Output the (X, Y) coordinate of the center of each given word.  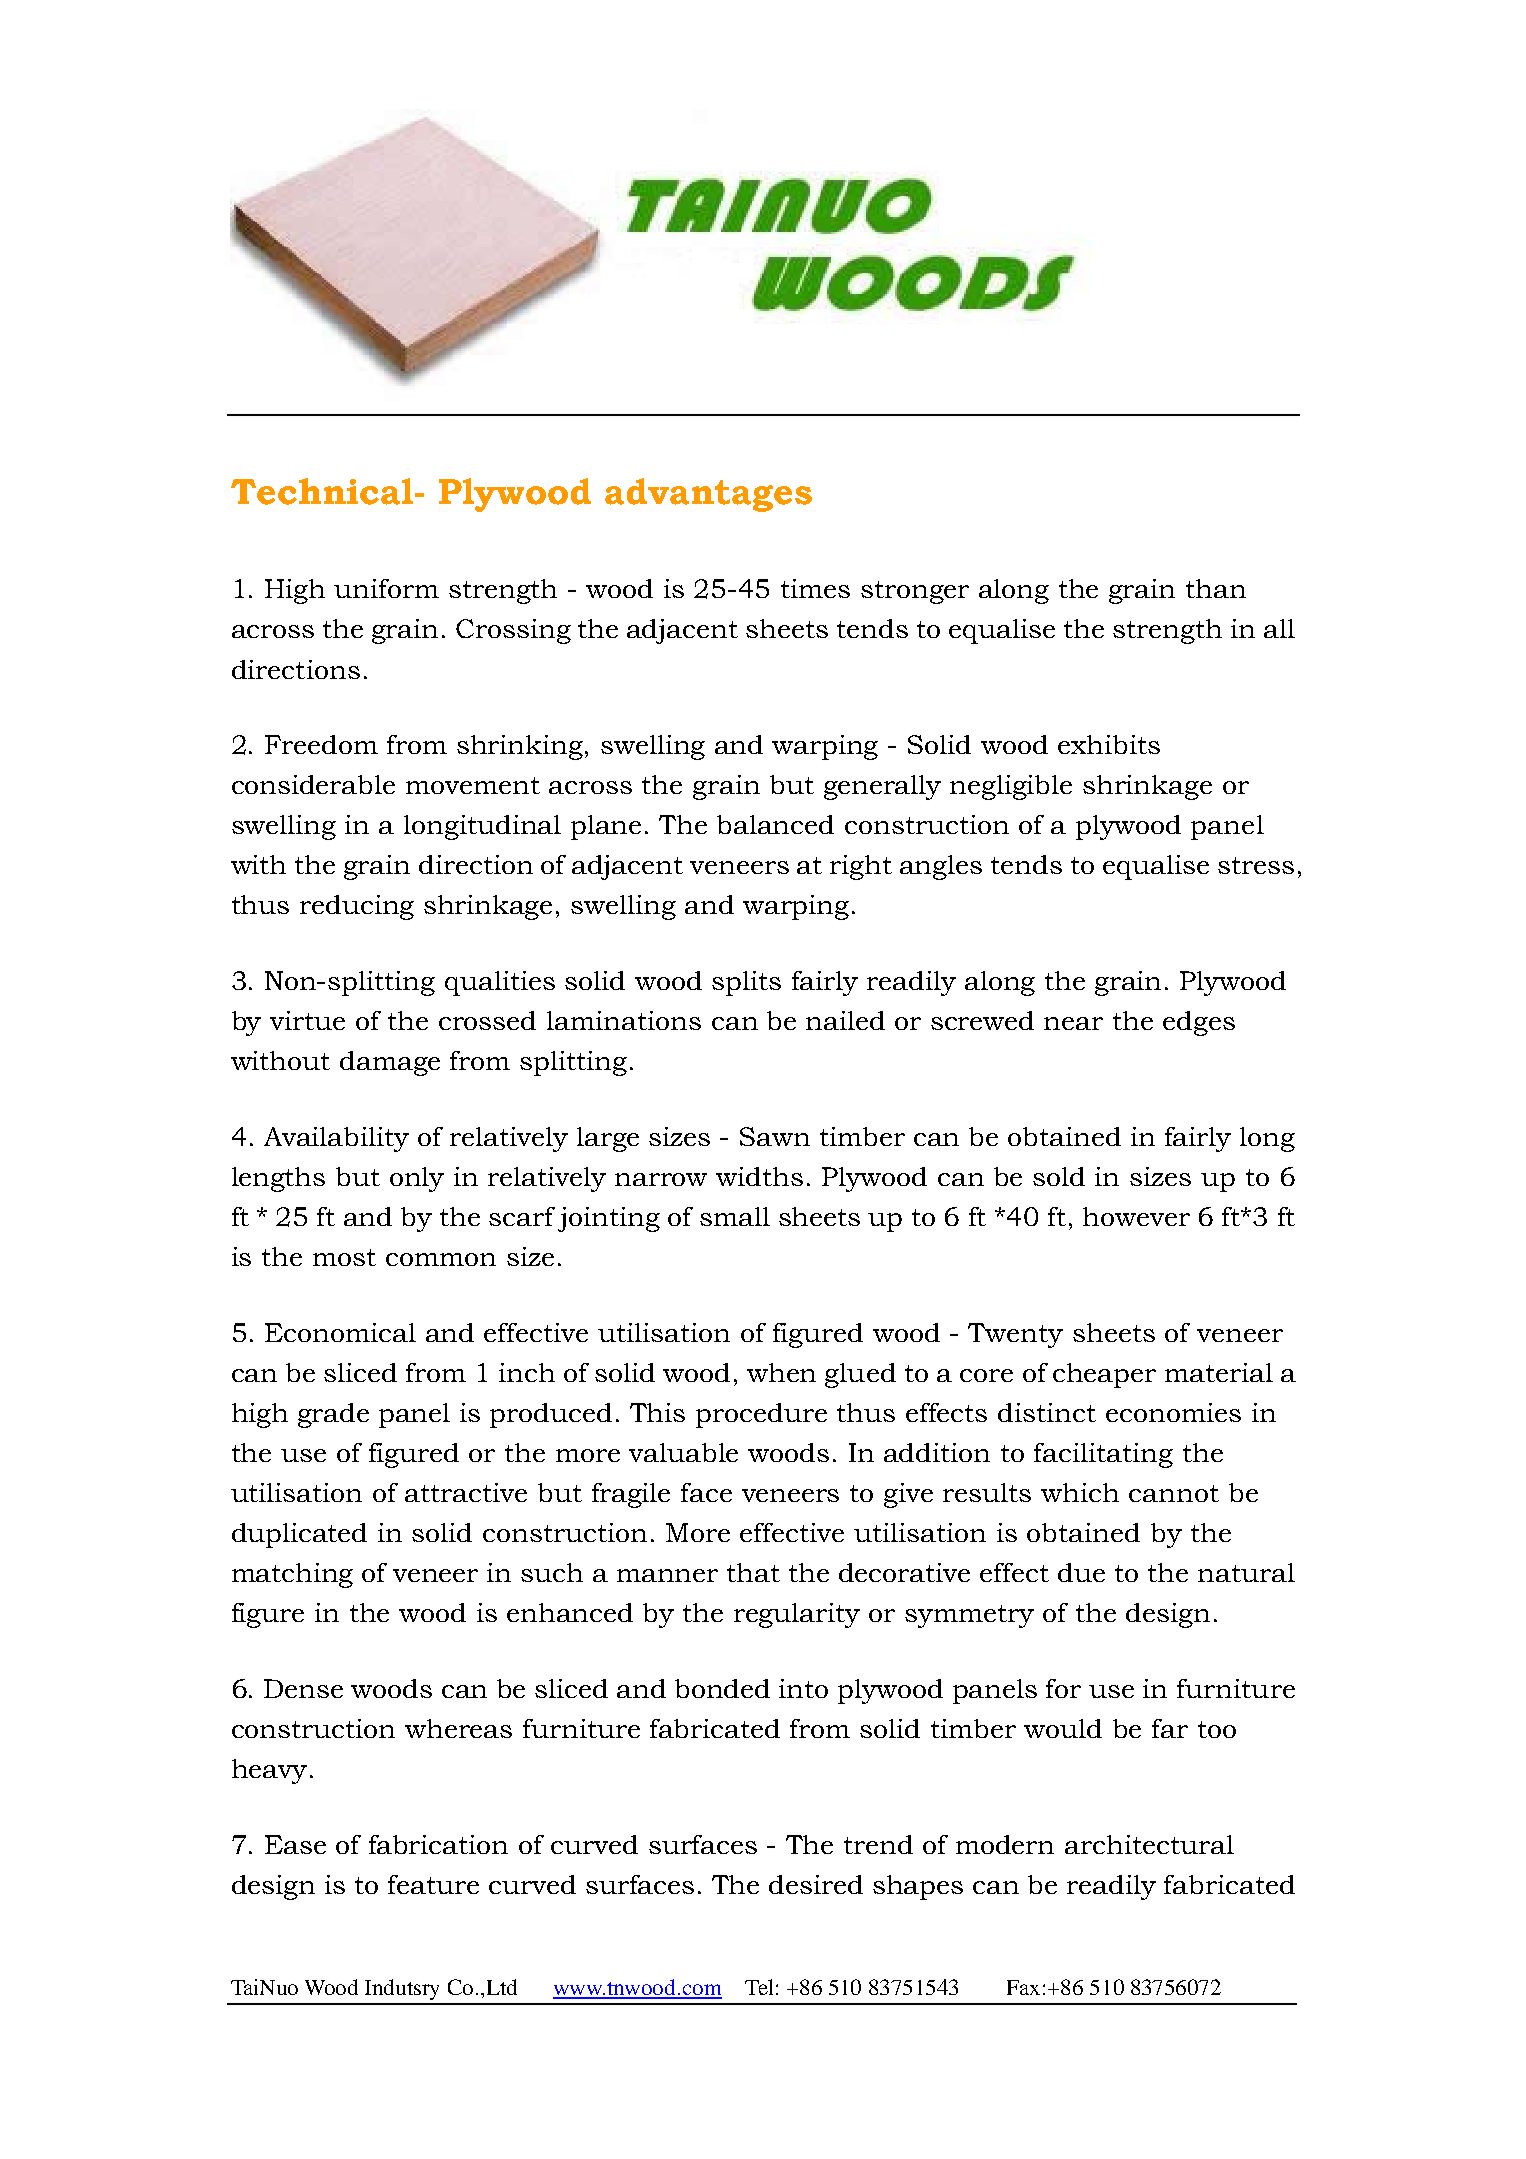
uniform (386, 588)
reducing (357, 907)
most (344, 1257)
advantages (708, 495)
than (1216, 588)
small (735, 1216)
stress (1256, 865)
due (1081, 1572)
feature (433, 1884)
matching (292, 1575)
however (1136, 1216)
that (753, 1572)
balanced (775, 824)
